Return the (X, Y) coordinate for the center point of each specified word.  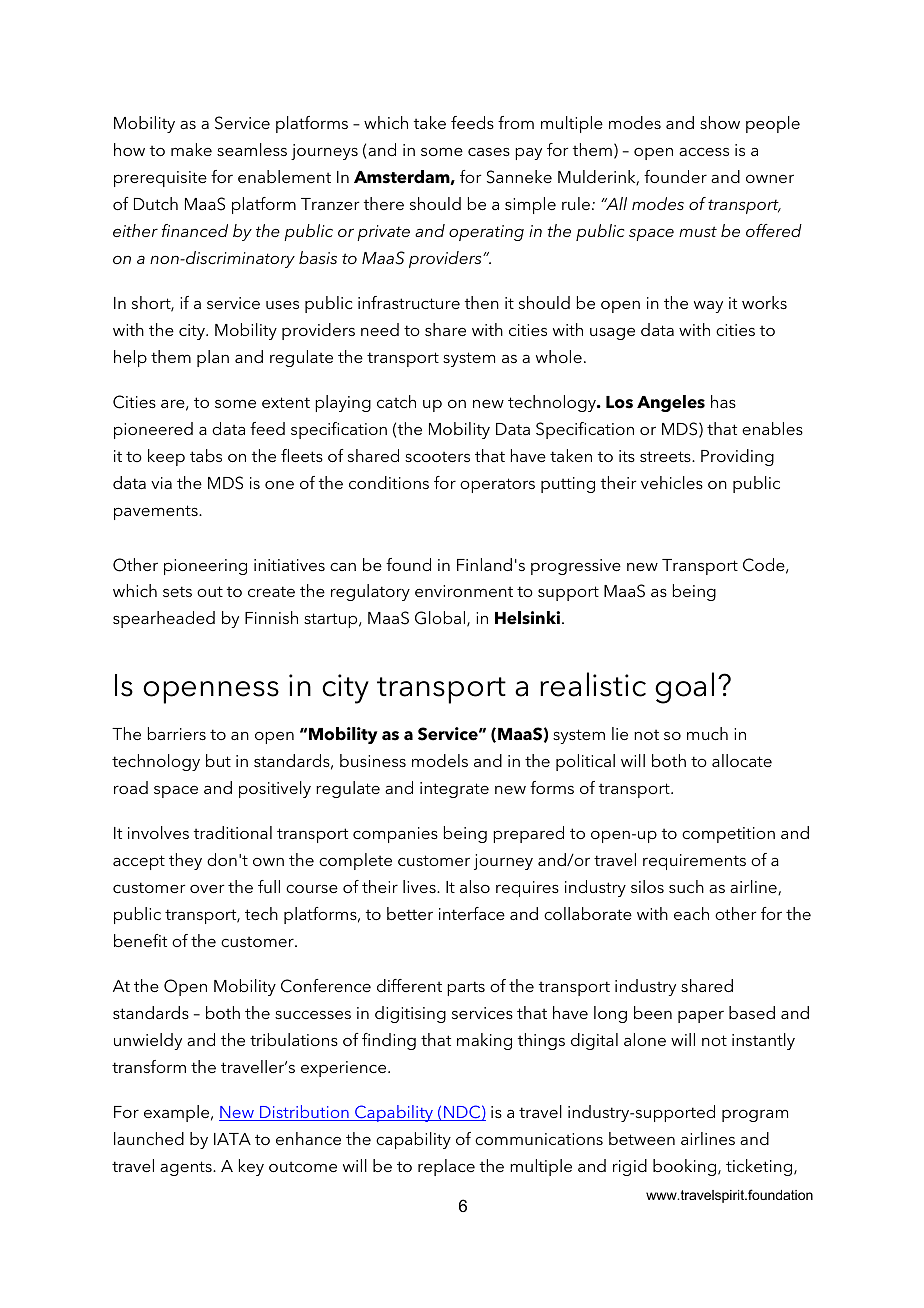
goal (684, 688)
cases (489, 151)
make (191, 149)
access (704, 151)
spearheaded (164, 619)
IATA (232, 1139)
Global (440, 618)
